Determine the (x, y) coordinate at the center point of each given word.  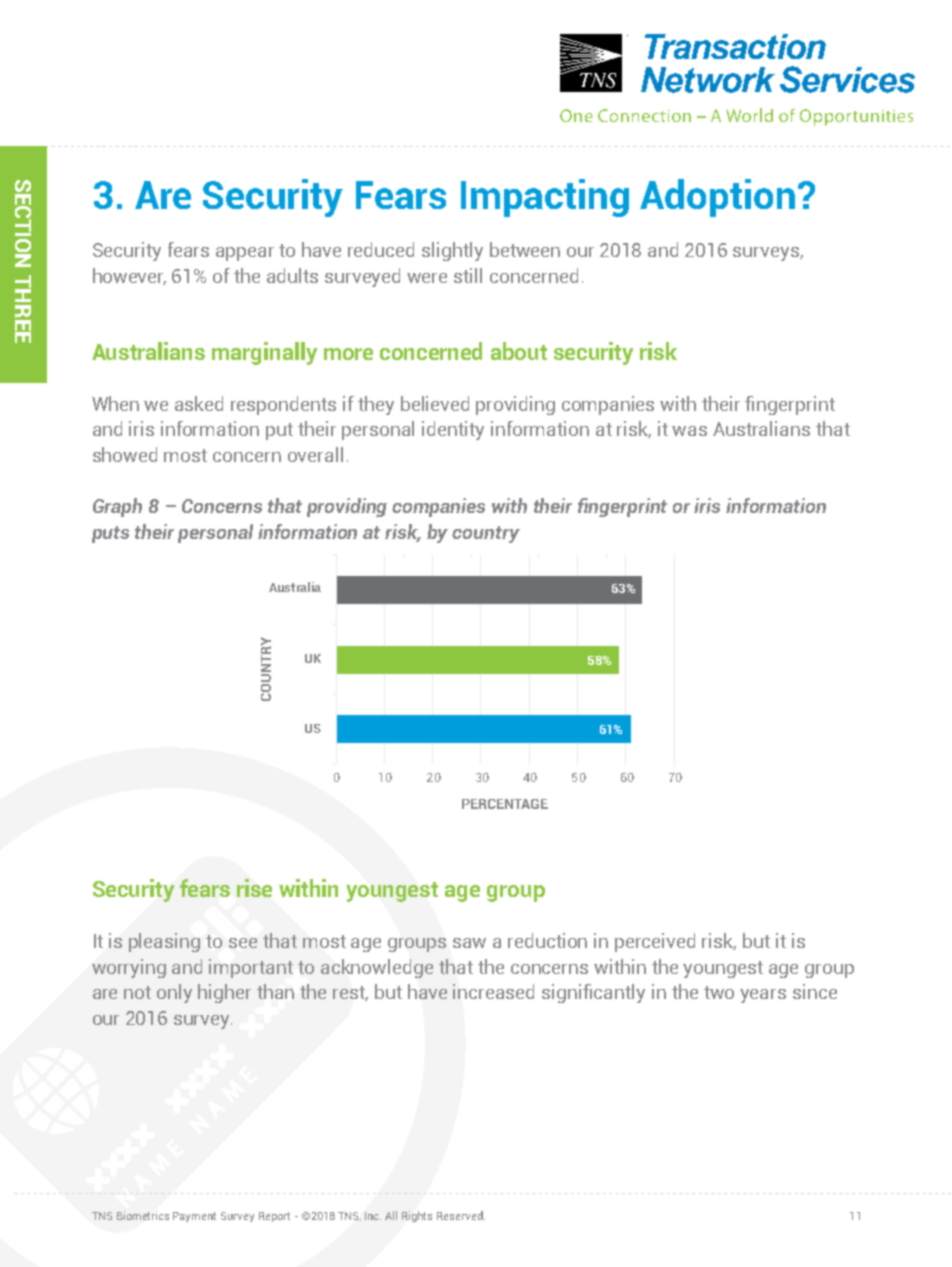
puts (110, 534)
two (719, 992)
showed (125, 454)
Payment (194, 1217)
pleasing (164, 942)
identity (453, 430)
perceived (655, 942)
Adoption (717, 198)
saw (469, 943)
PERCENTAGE (505, 804)
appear (245, 254)
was (689, 431)
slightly (452, 251)
